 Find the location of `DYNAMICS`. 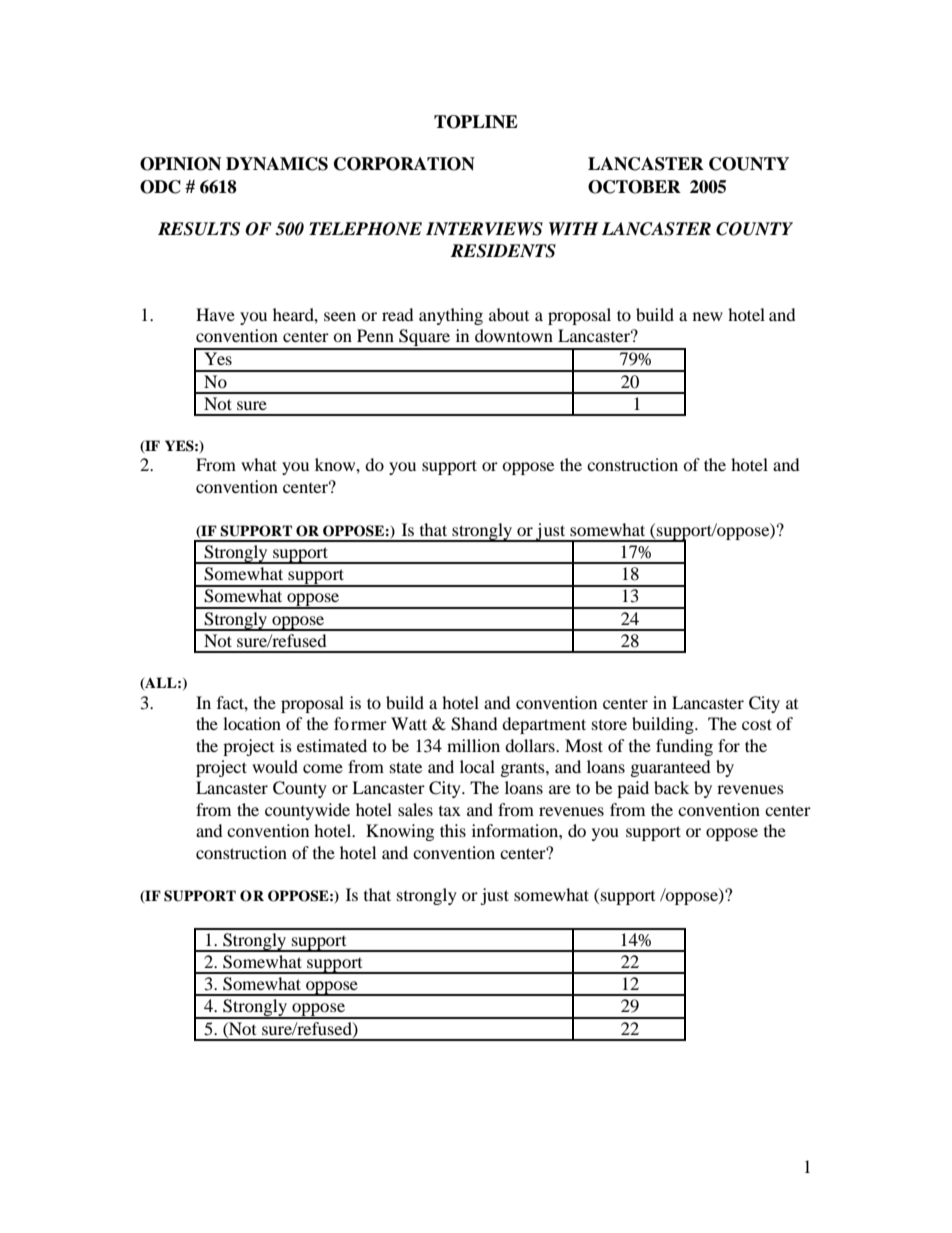

DYNAMICS is located at coordinates (277, 164).
